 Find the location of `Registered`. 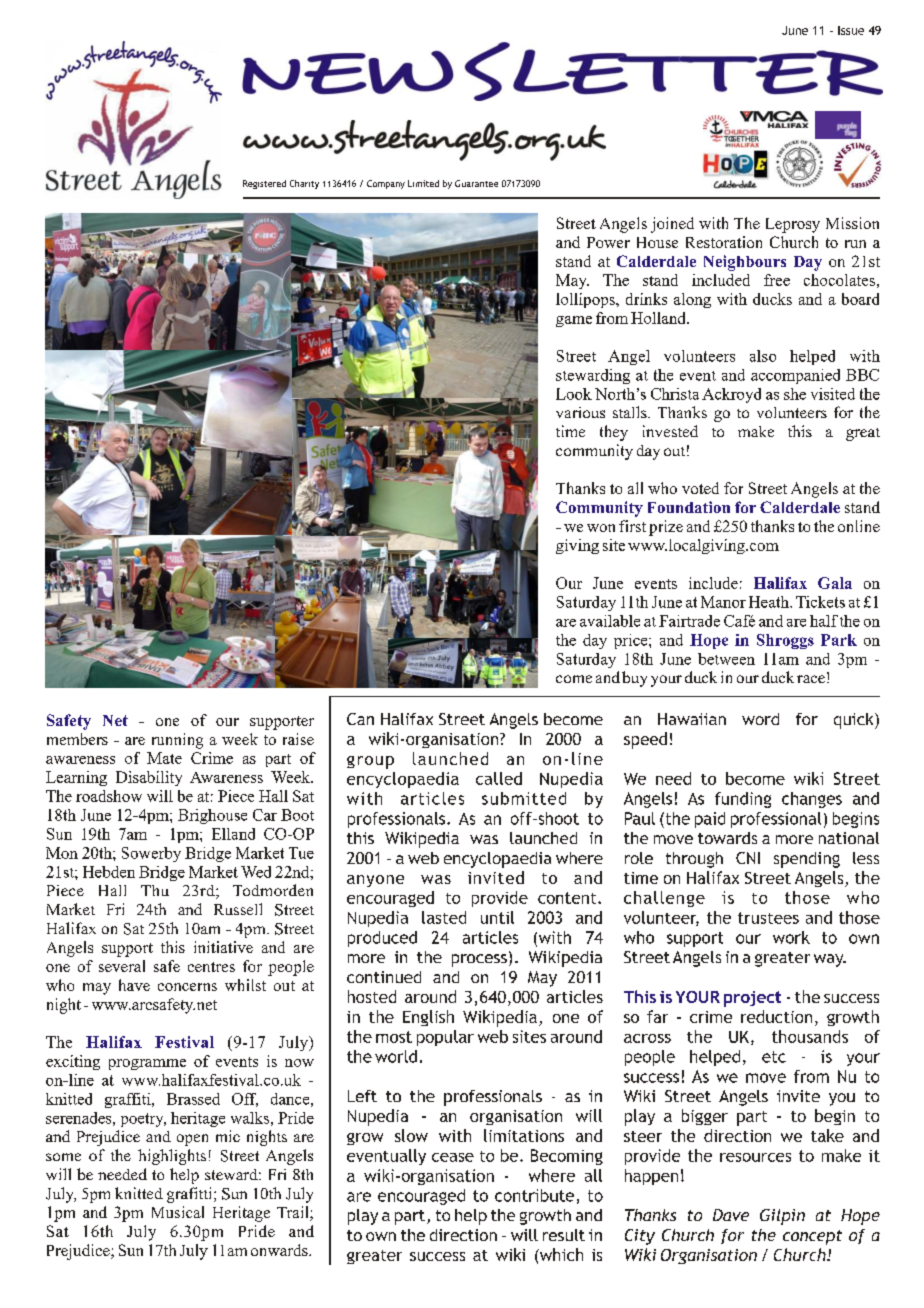

Registered is located at coordinates (264, 184).
